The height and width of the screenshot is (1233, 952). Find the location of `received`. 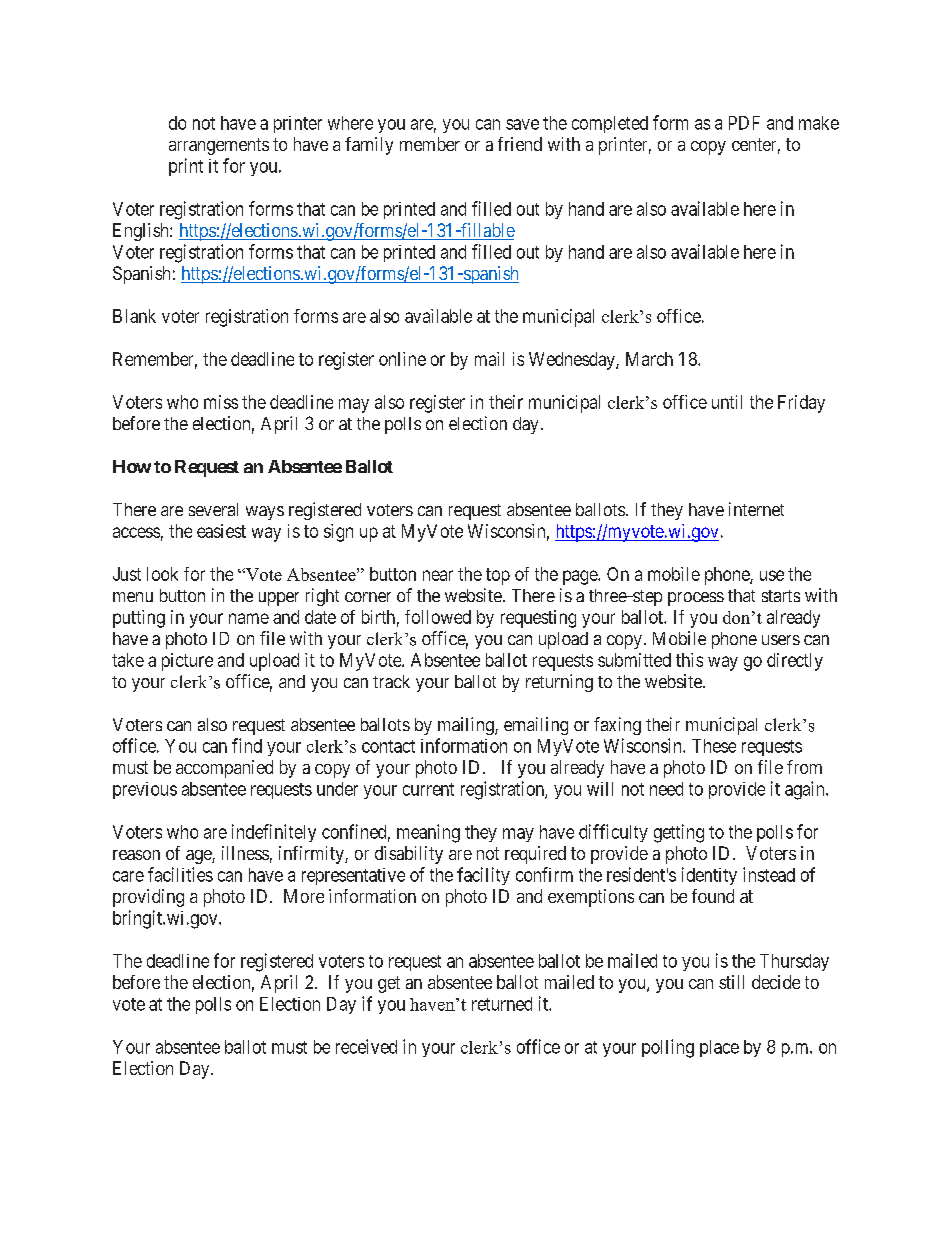

received is located at coordinates (366, 1046).
